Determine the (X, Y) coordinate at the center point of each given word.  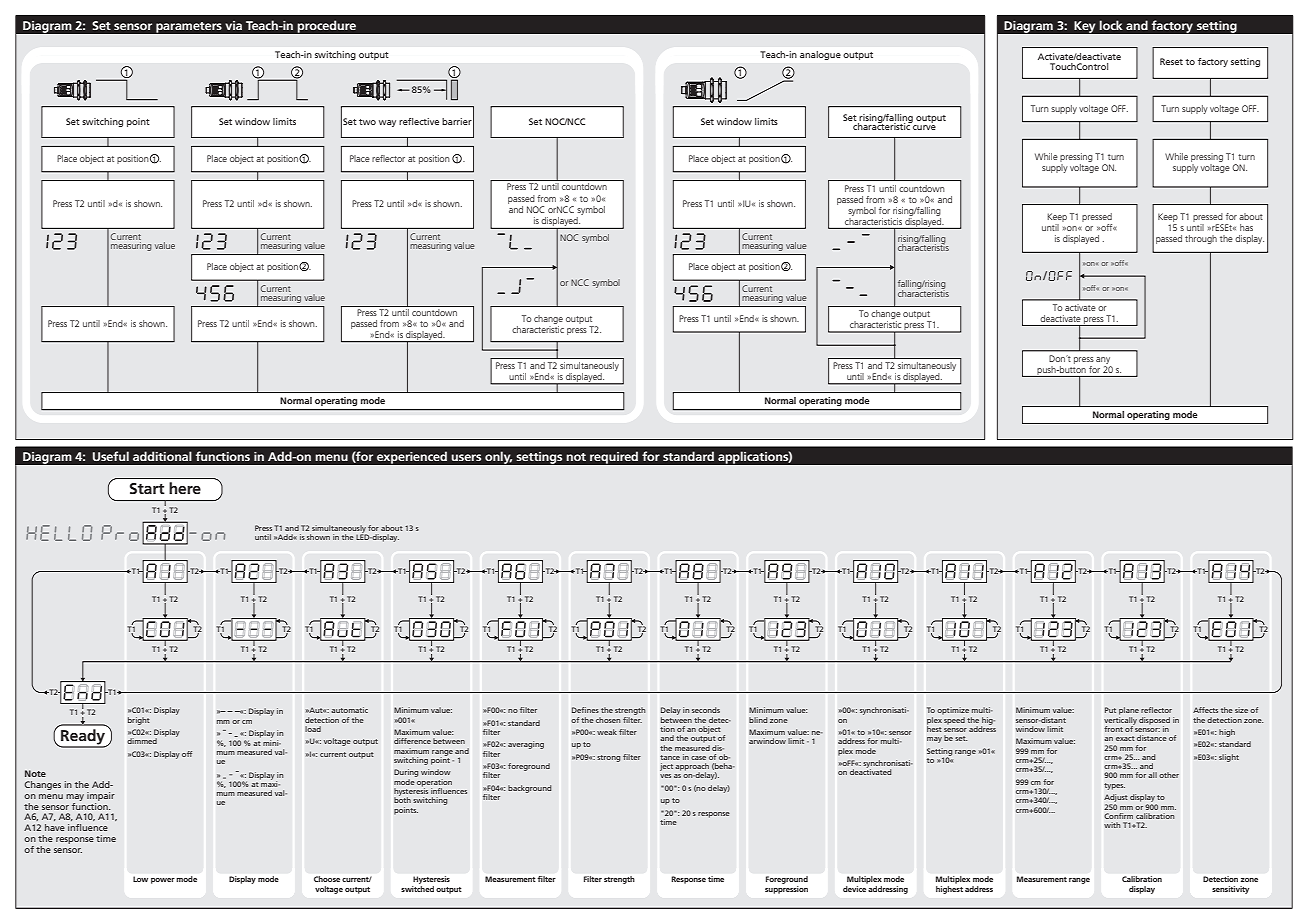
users (466, 457)
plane (1129, 711)
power (163, 881)
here (185, 488)
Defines (585, 710)
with (1112, 825)
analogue (820, 55)
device (855, 887)
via (233, 25)
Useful (111, 456)
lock (1111, 25)
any (1103, 360)
